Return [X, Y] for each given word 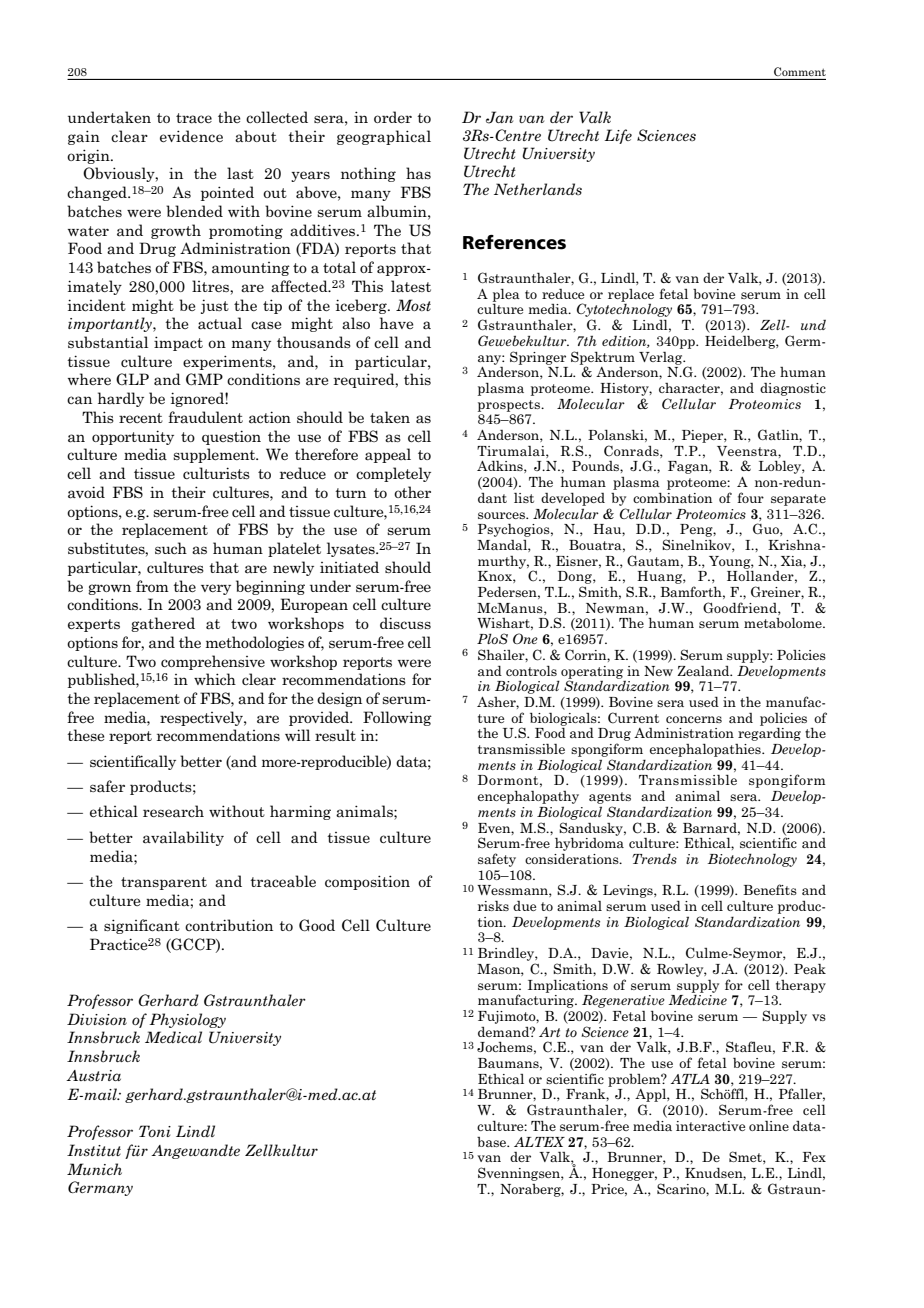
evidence [191, 136]
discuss [405, 623]
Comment [800, 71]
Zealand [704, 671]
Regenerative [623, 1001]
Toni [155, 1131]
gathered [163, 624]
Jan [499, 117]
